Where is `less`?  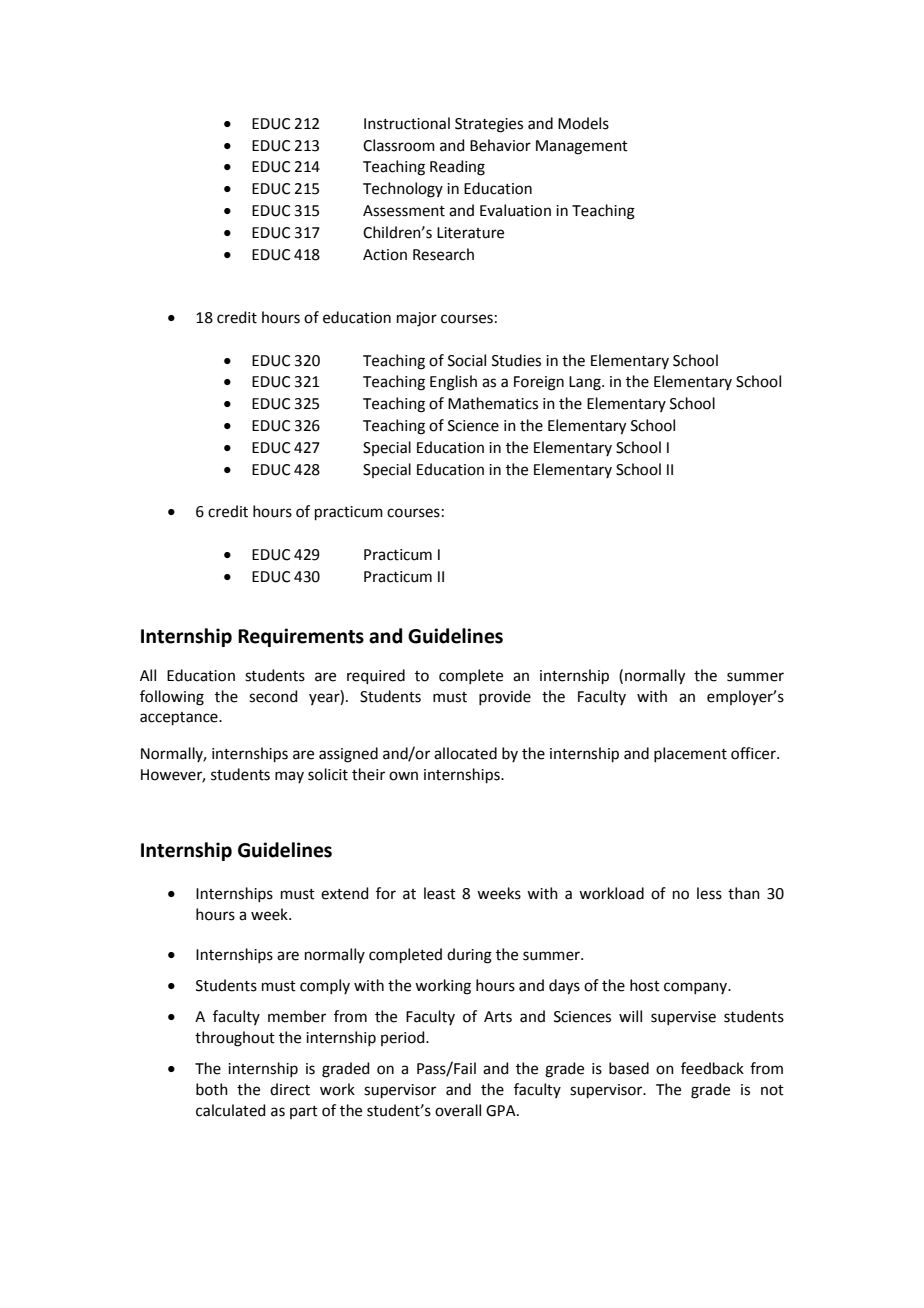 less is located at coordinates (709, 893).
